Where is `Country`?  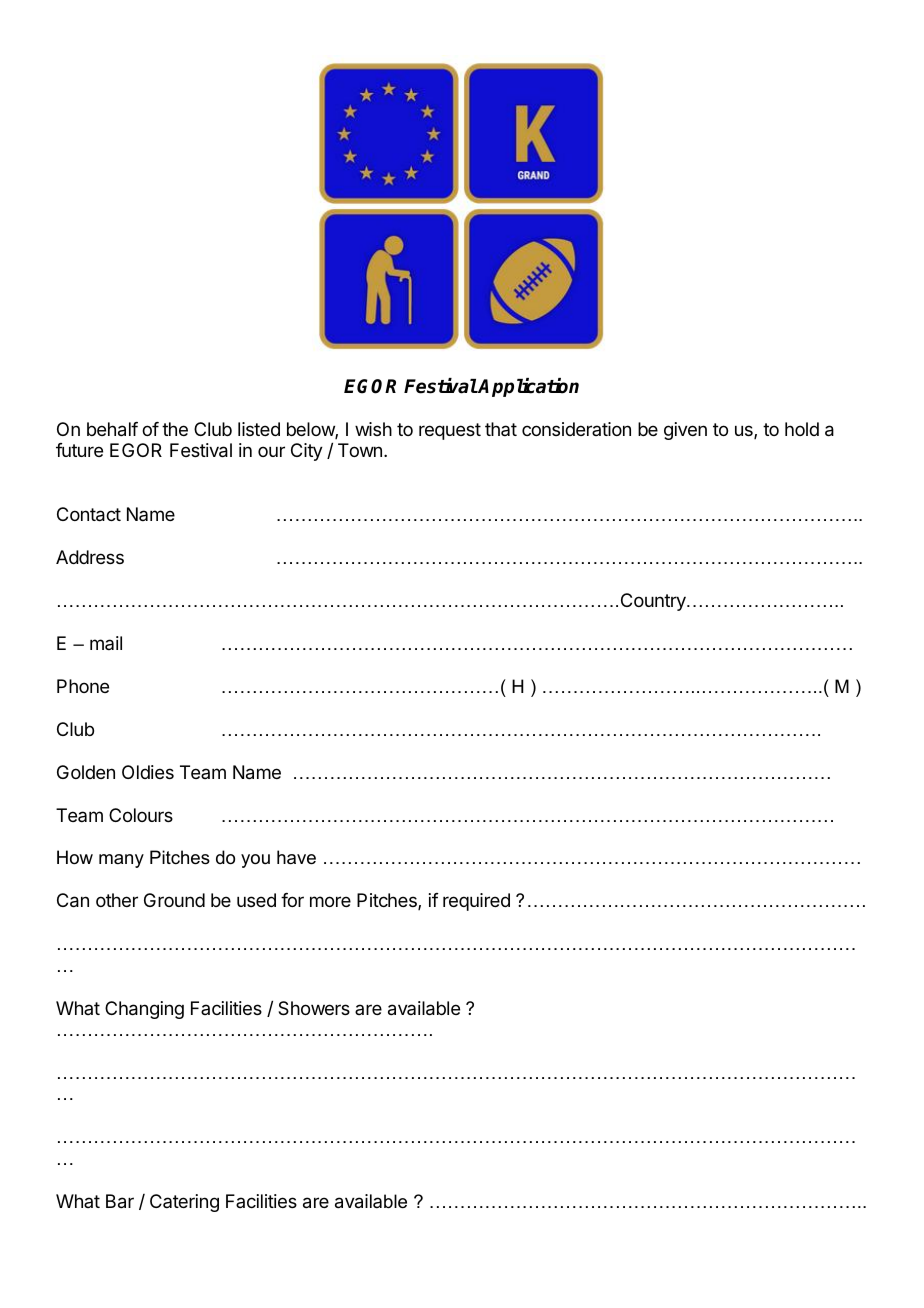
Country is located at coordinates (654, 602).
